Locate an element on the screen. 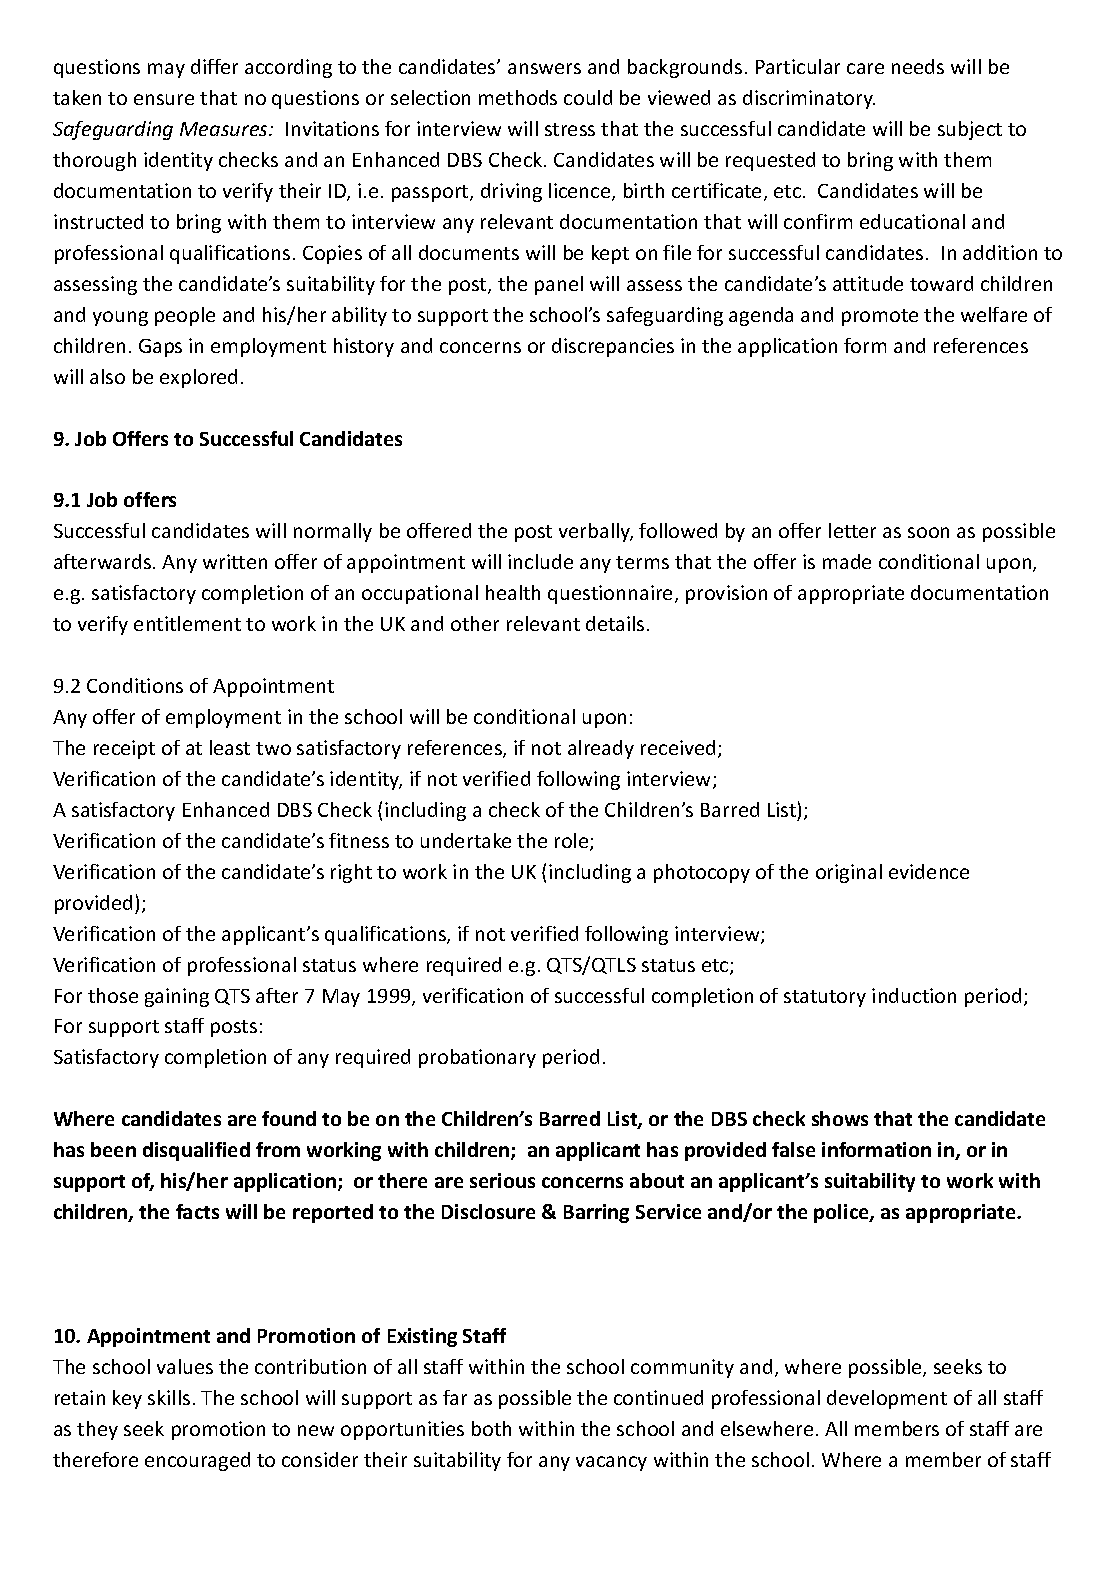  care is located at coordinates (865, 68).
